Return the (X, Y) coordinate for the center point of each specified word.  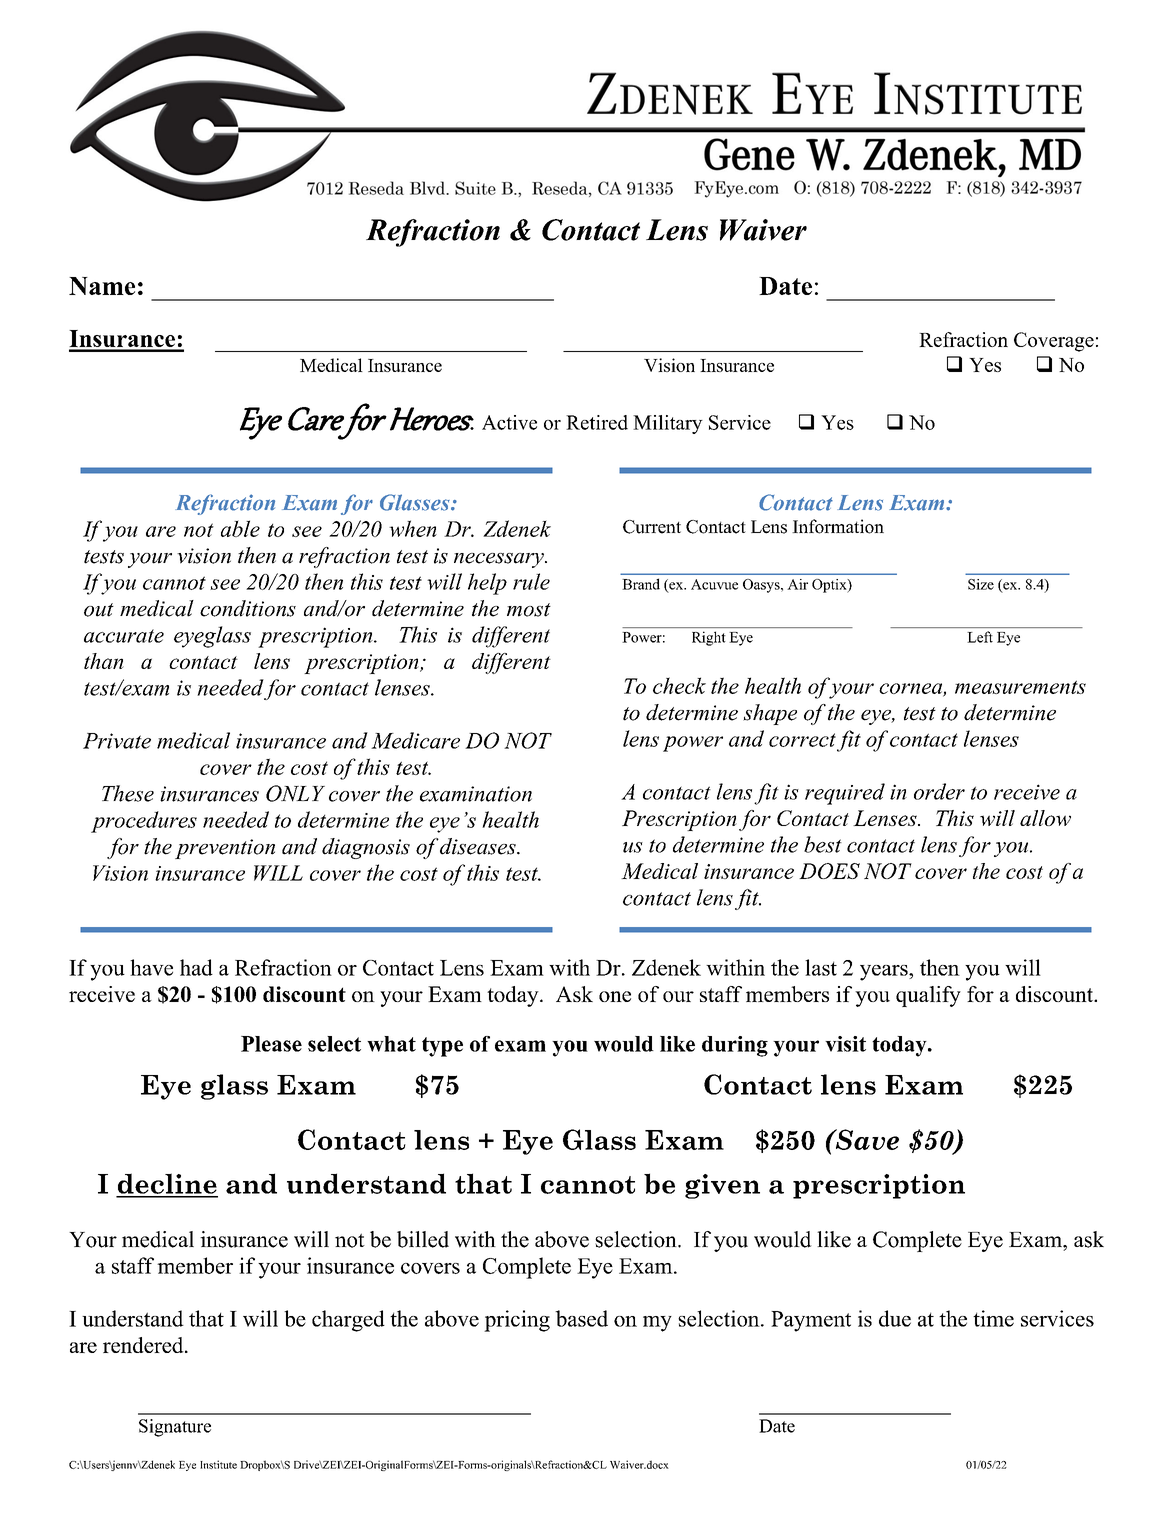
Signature (175, 1428)
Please (271, 1044)
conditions (248, 608)
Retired (597, 422)
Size (981, 584)
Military (668, 424)
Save (866, 1139)
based (581, 1318)
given (722, 1186)
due (895, 1318)
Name (102, 286)
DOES (829, 871)
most (529, 610)
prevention (225, 849)
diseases (479, 846)
